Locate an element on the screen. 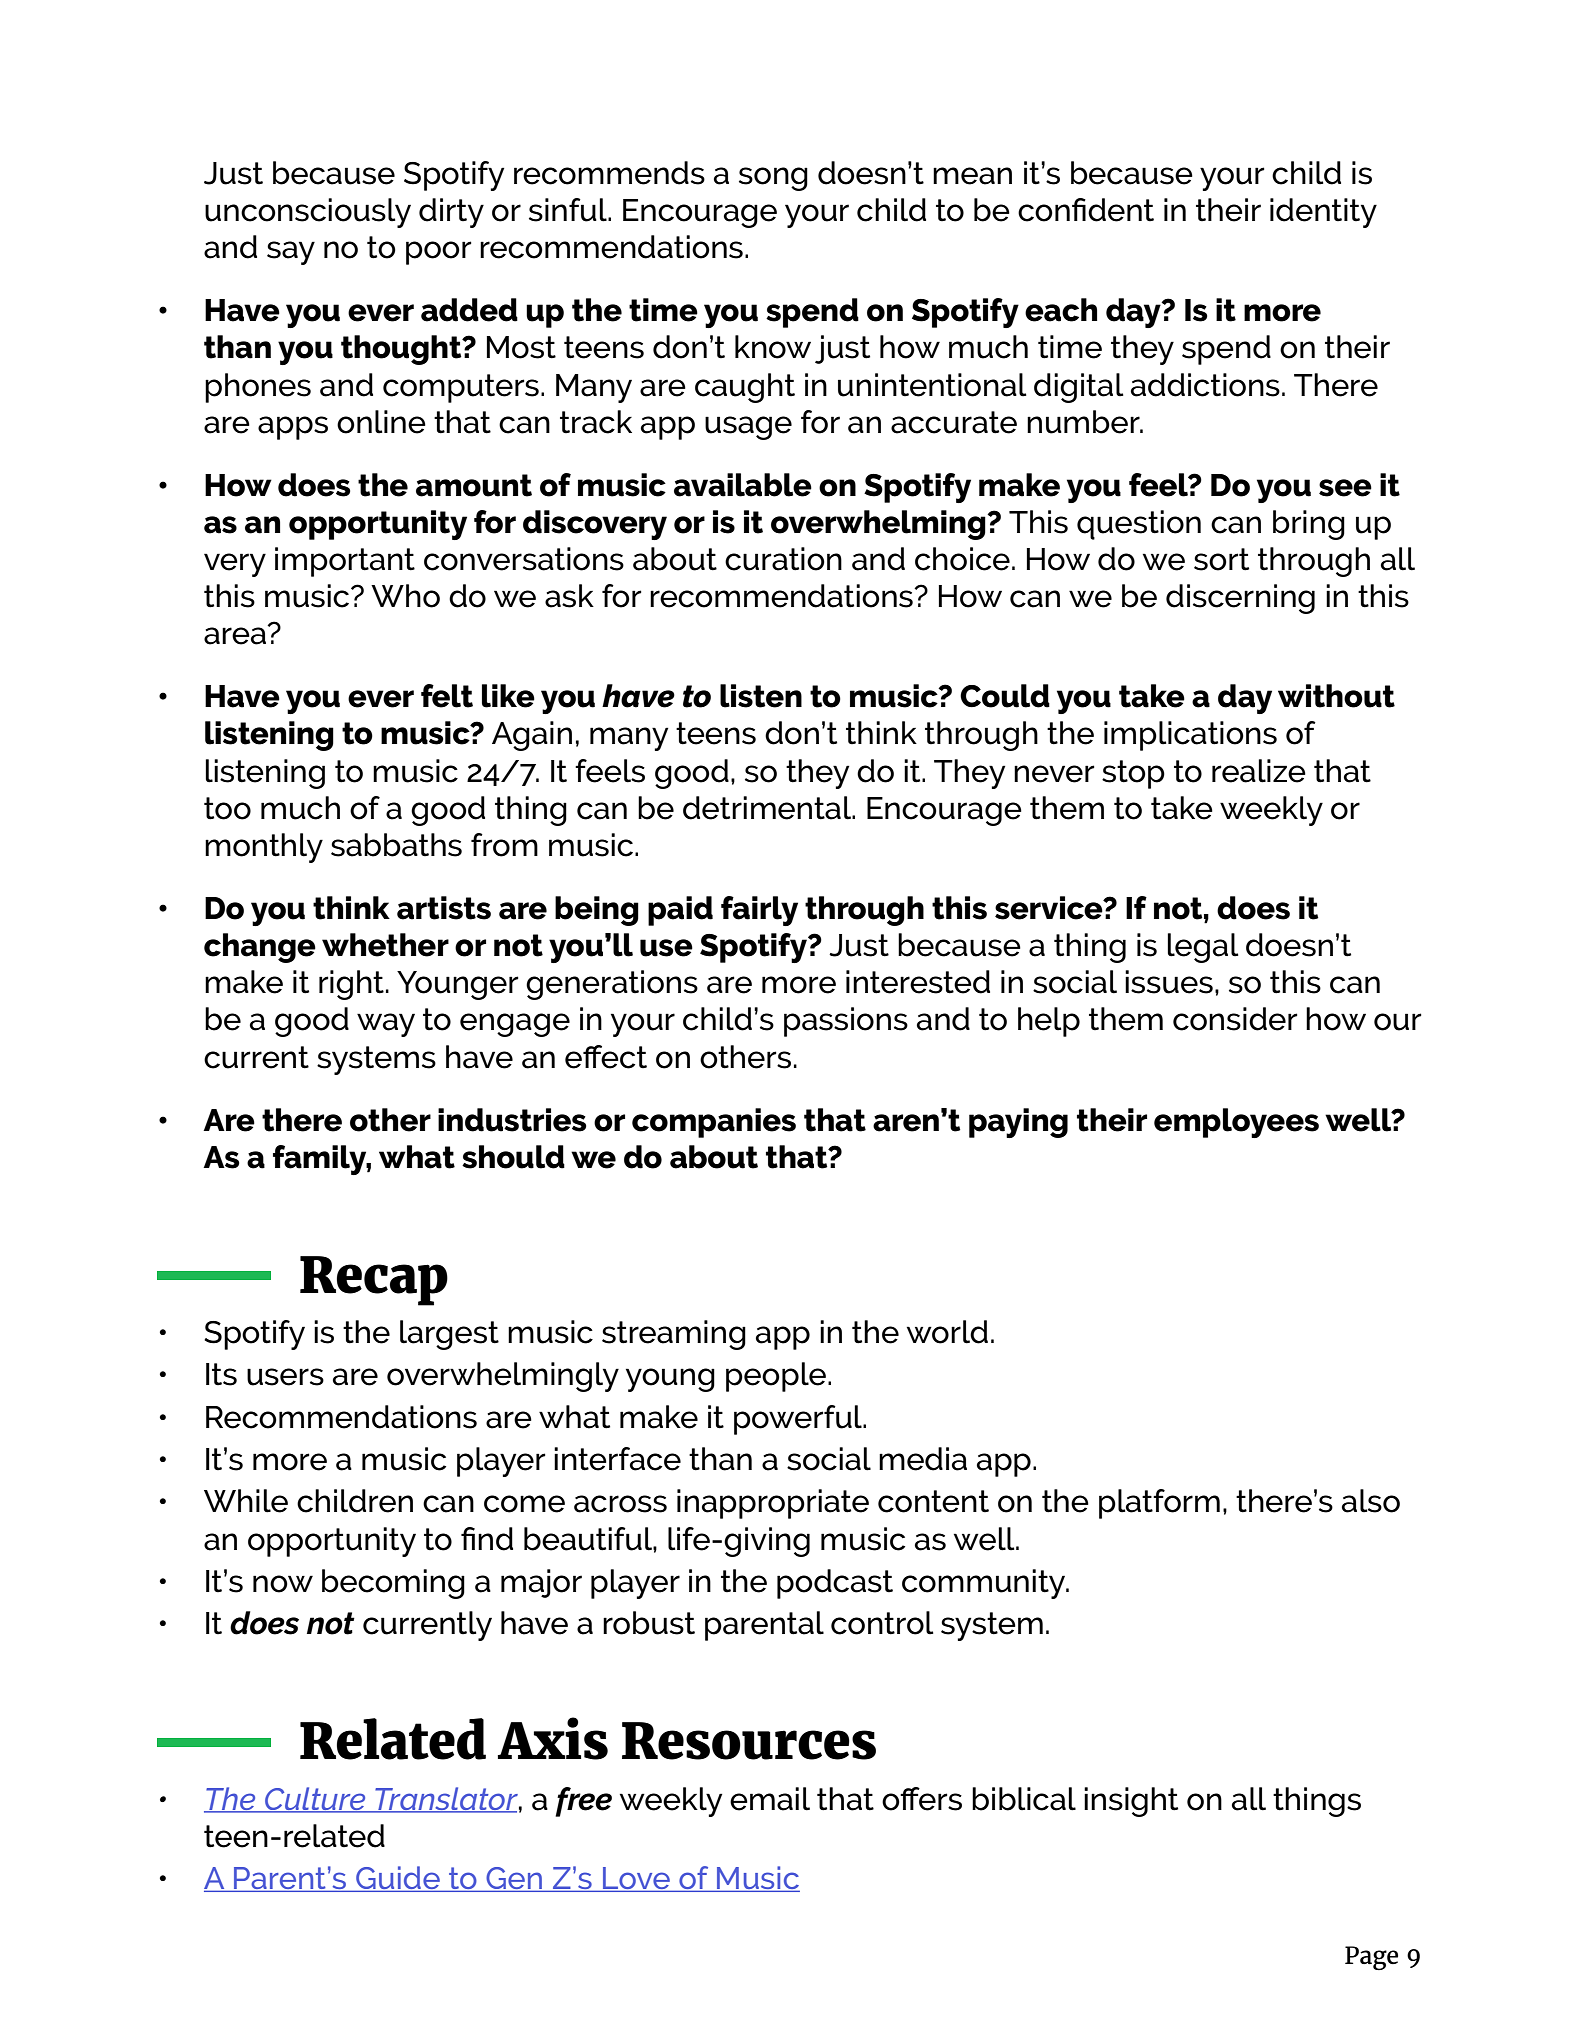  consider is located at coordinates (1235, 1019).
